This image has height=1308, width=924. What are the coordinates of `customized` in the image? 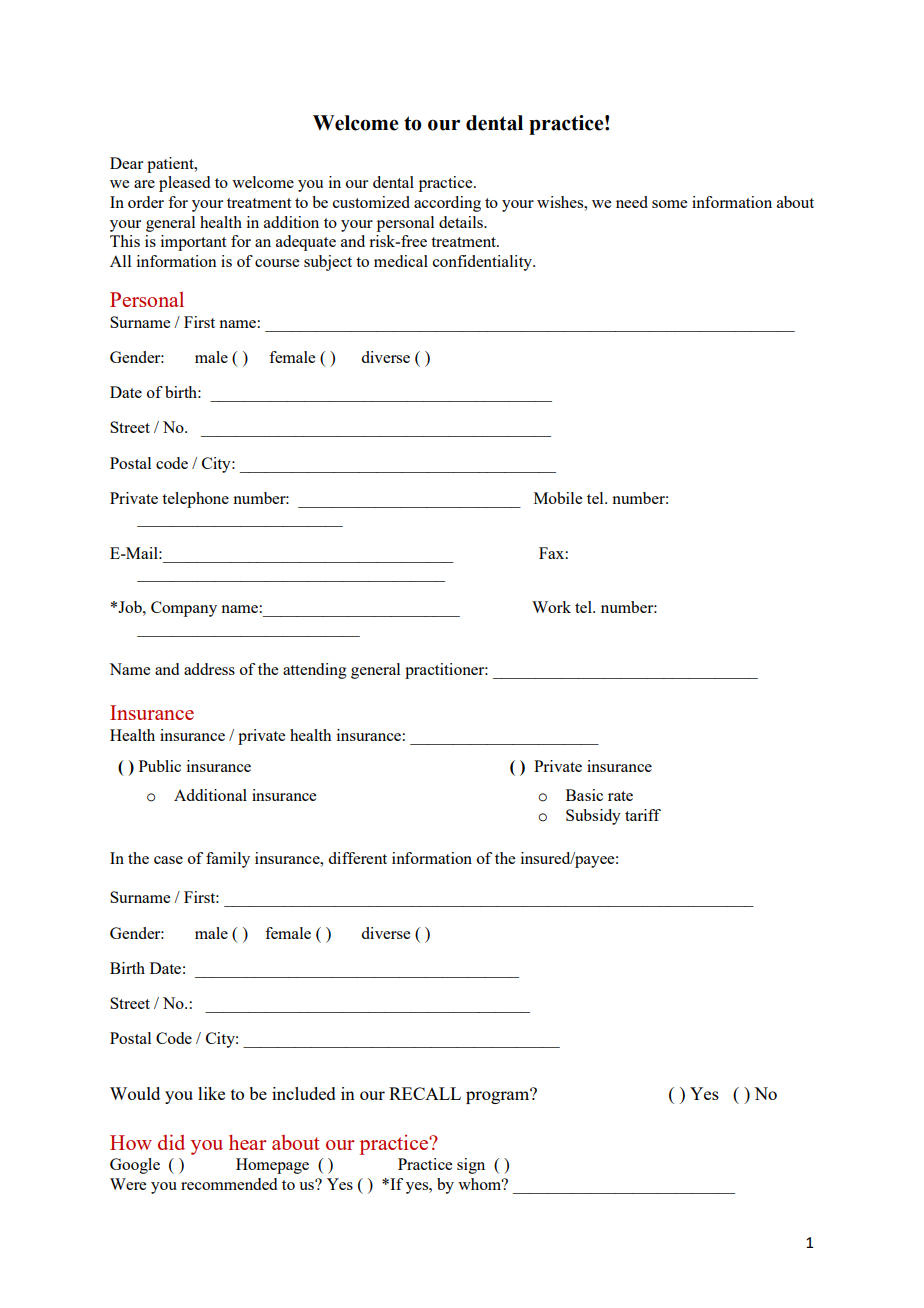 It's located at (371, 202).
